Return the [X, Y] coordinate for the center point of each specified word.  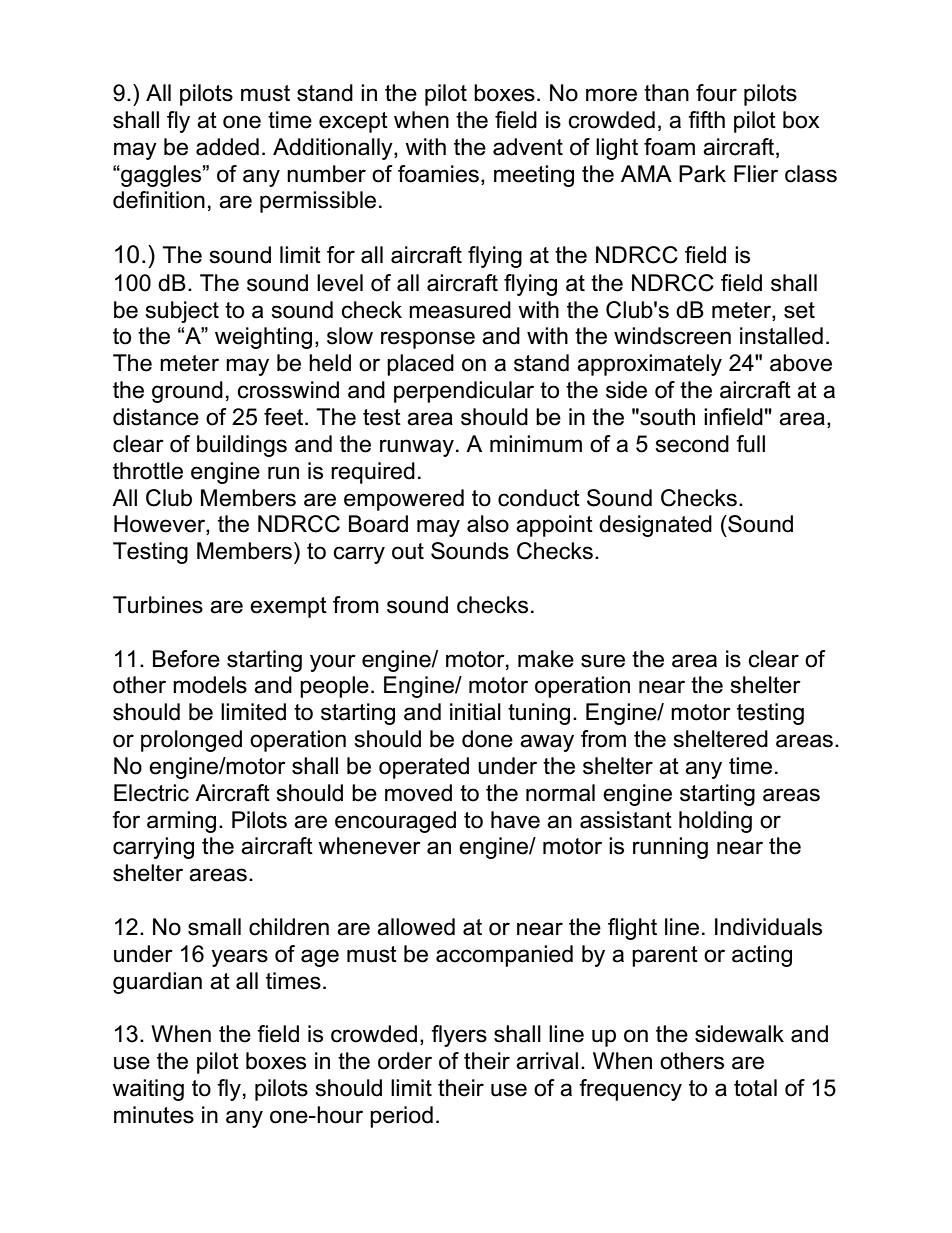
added [227, 147]
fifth [706, 119]
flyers [459, 1036]
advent [528, 147]
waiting [148, 1090]
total [755, 1088]
